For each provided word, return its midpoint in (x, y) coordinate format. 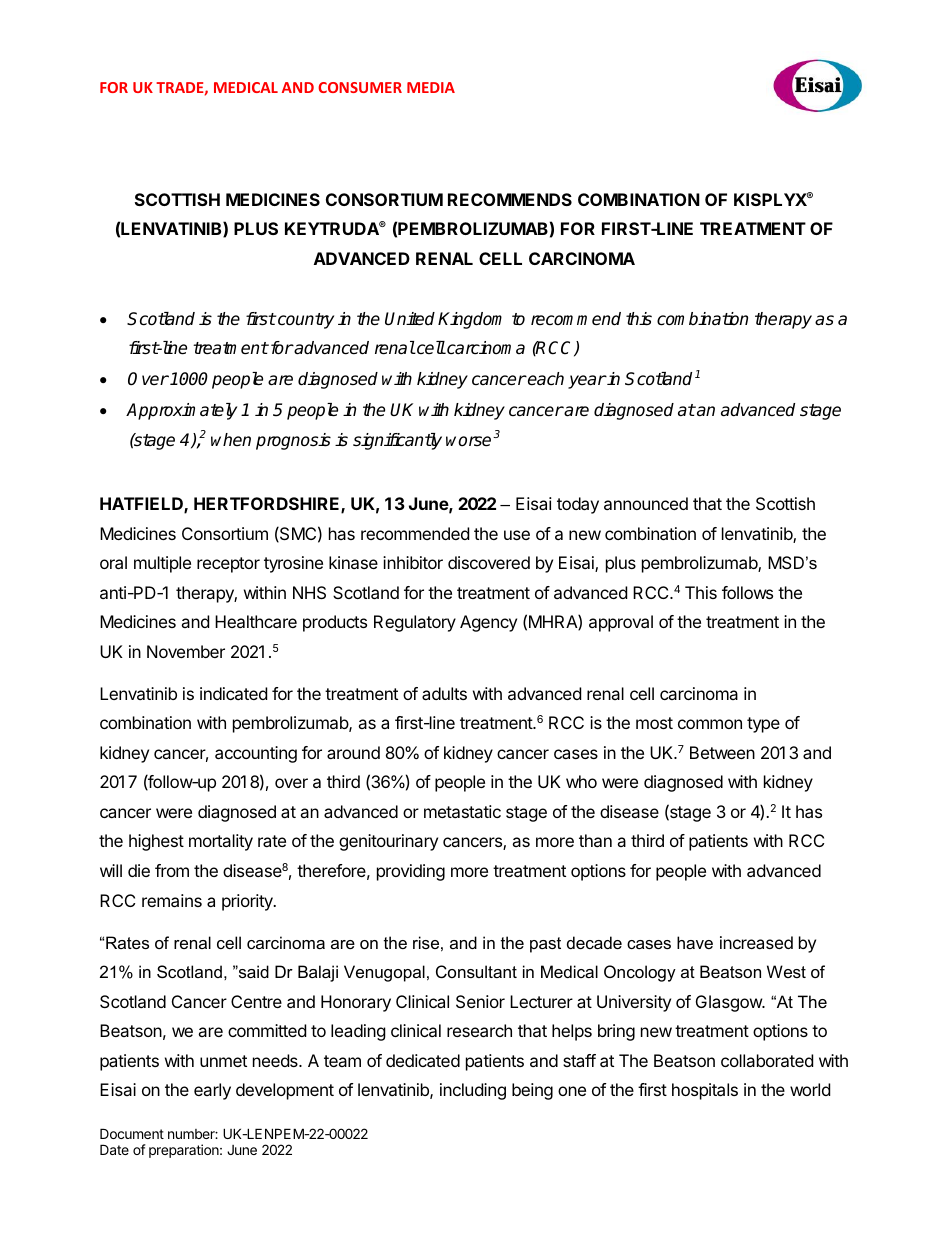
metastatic (462, 811)
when (231, 439)
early (212, 1091)
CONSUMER (360, 87)
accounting (256, 754)
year (587, 382)
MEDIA (431, 87)
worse (470, 441)
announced (646, 503)
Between (722, 752)
